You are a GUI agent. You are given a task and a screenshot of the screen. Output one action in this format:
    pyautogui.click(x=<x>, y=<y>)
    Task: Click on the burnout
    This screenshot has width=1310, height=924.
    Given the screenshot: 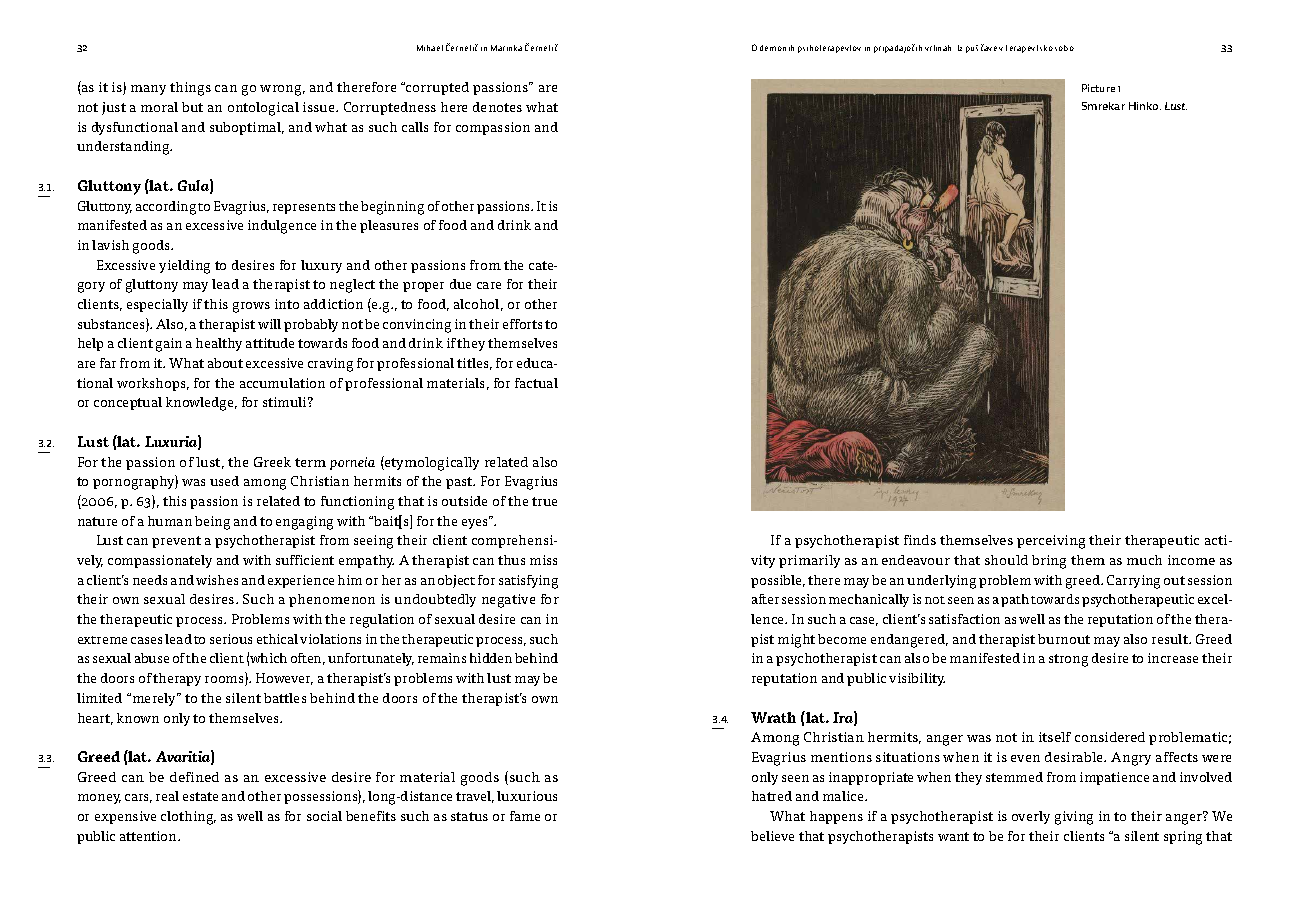 What is the action you would take?
    pyautogui.click(x=1064, y=639)
